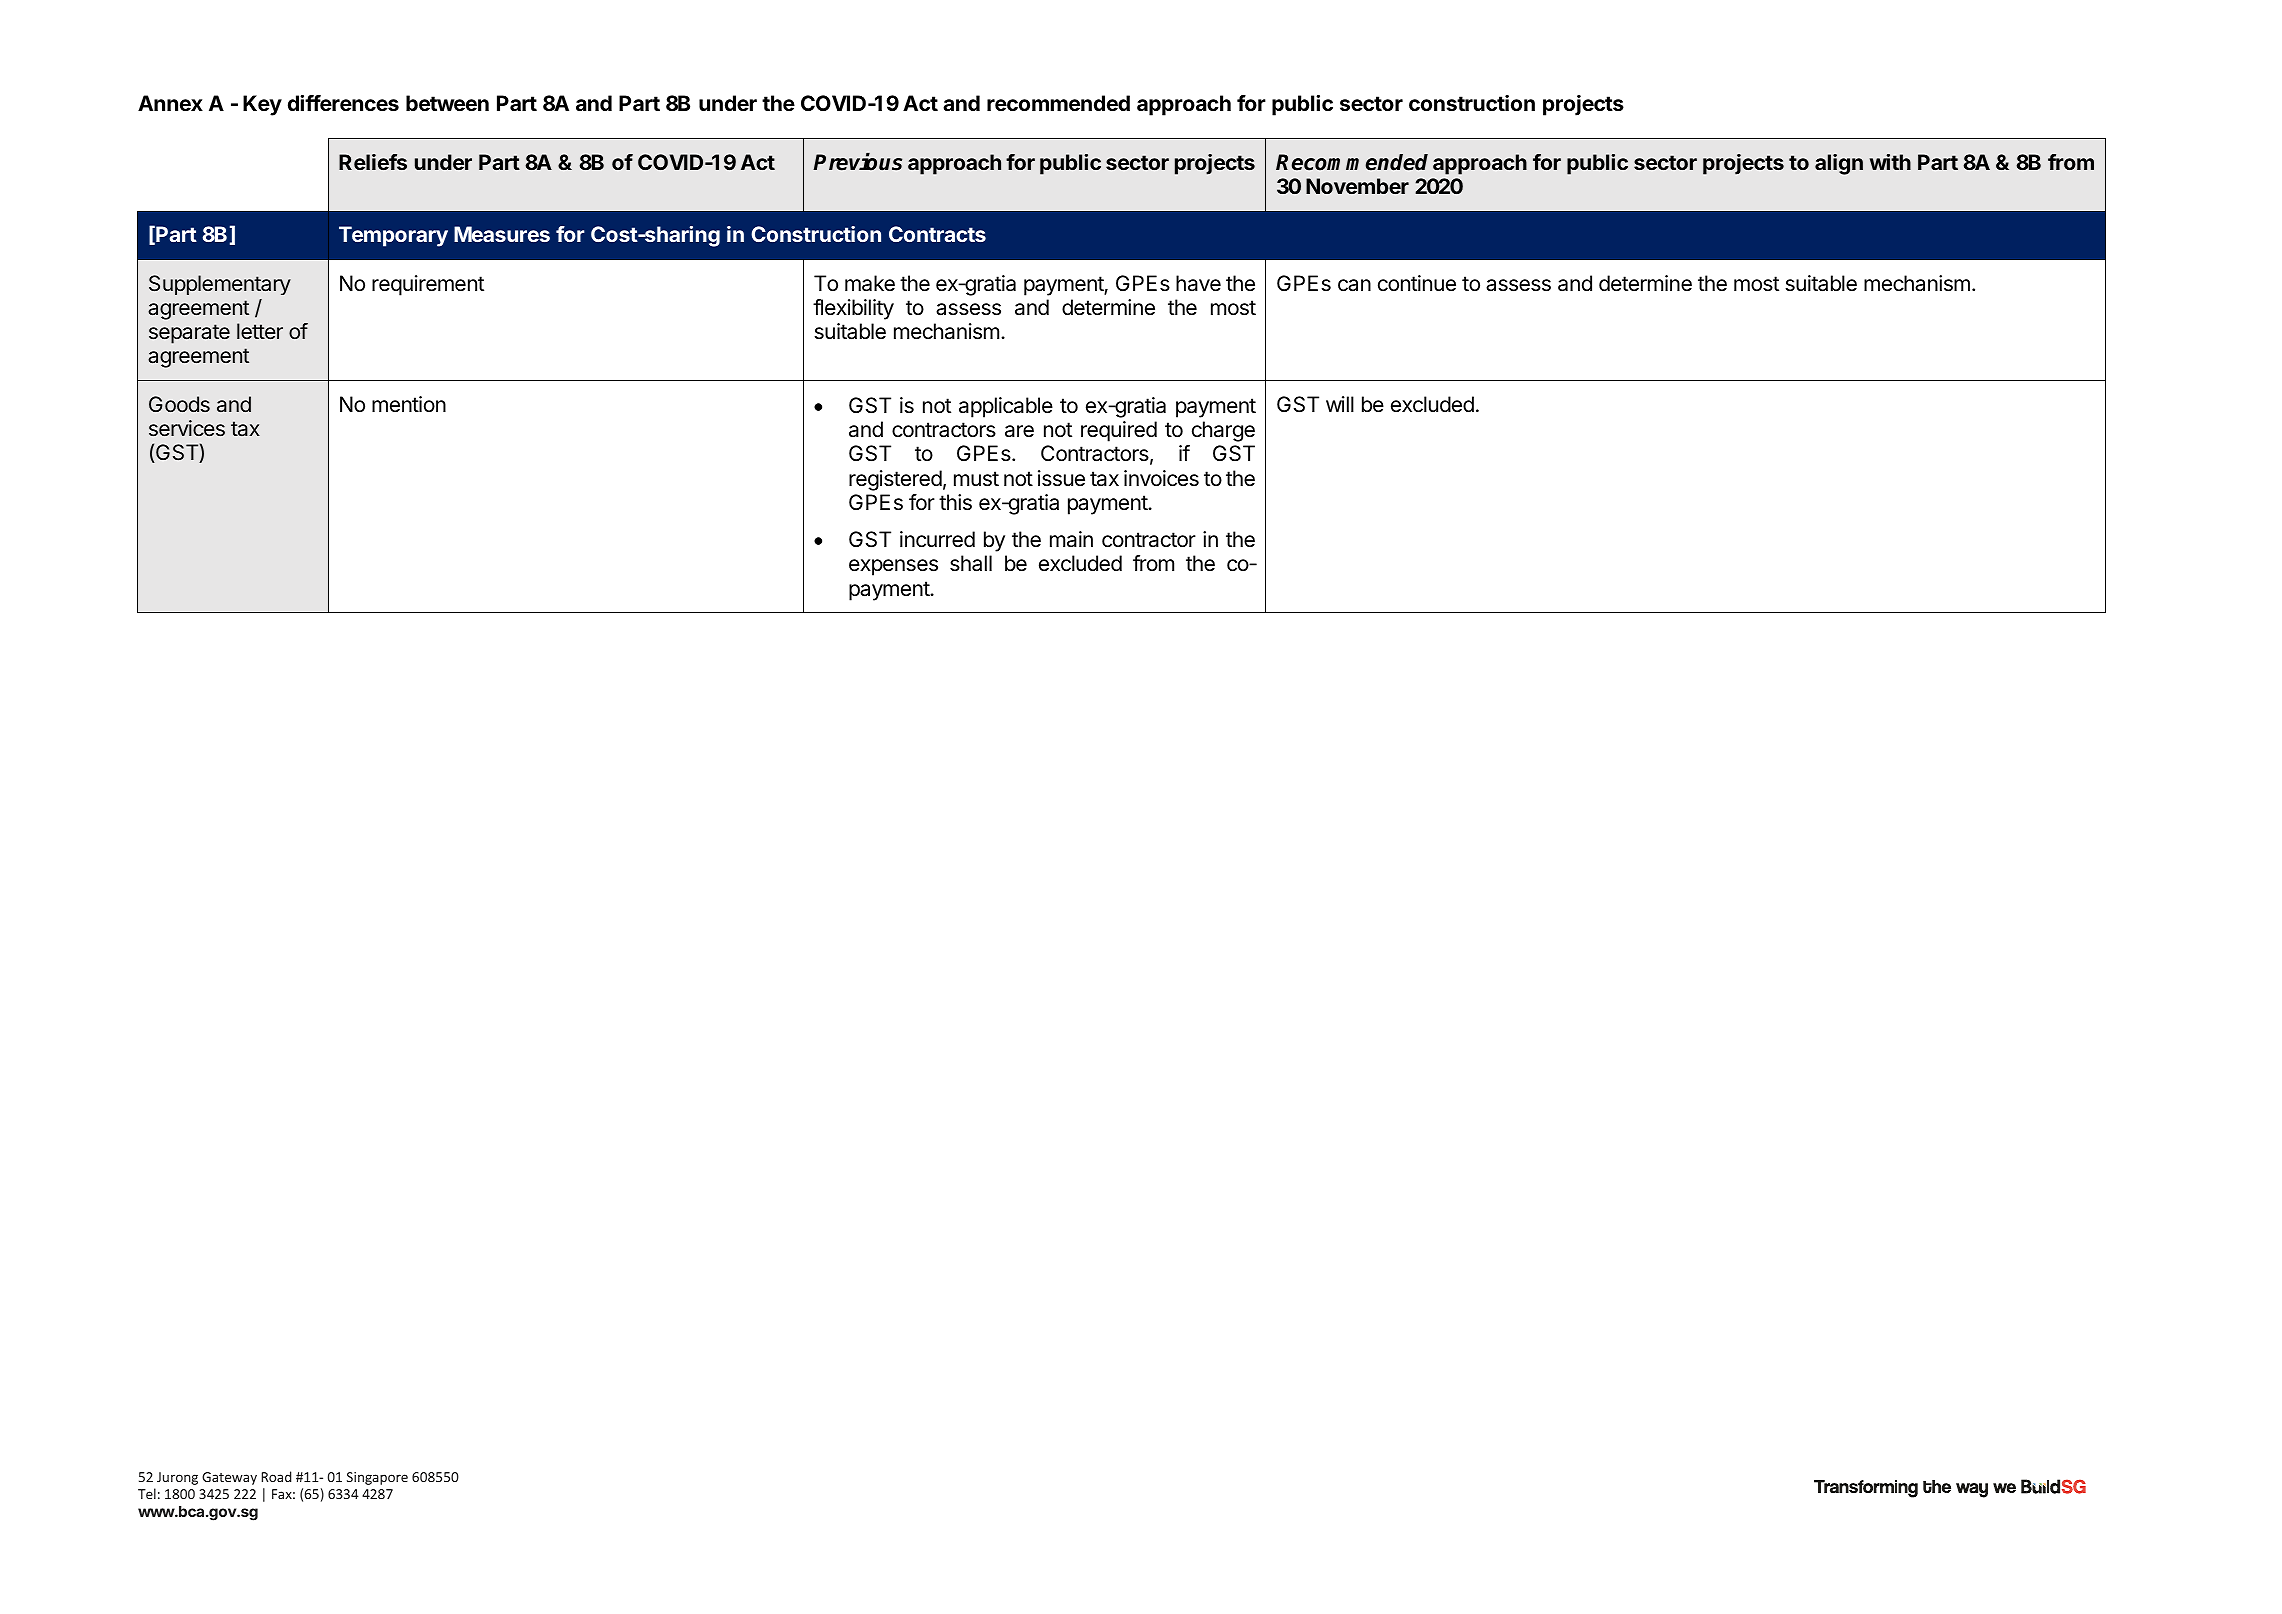  What do you see at coordinates (971, 563) in the screenshot?
I see `shall` at bounding box center [971, 563].
